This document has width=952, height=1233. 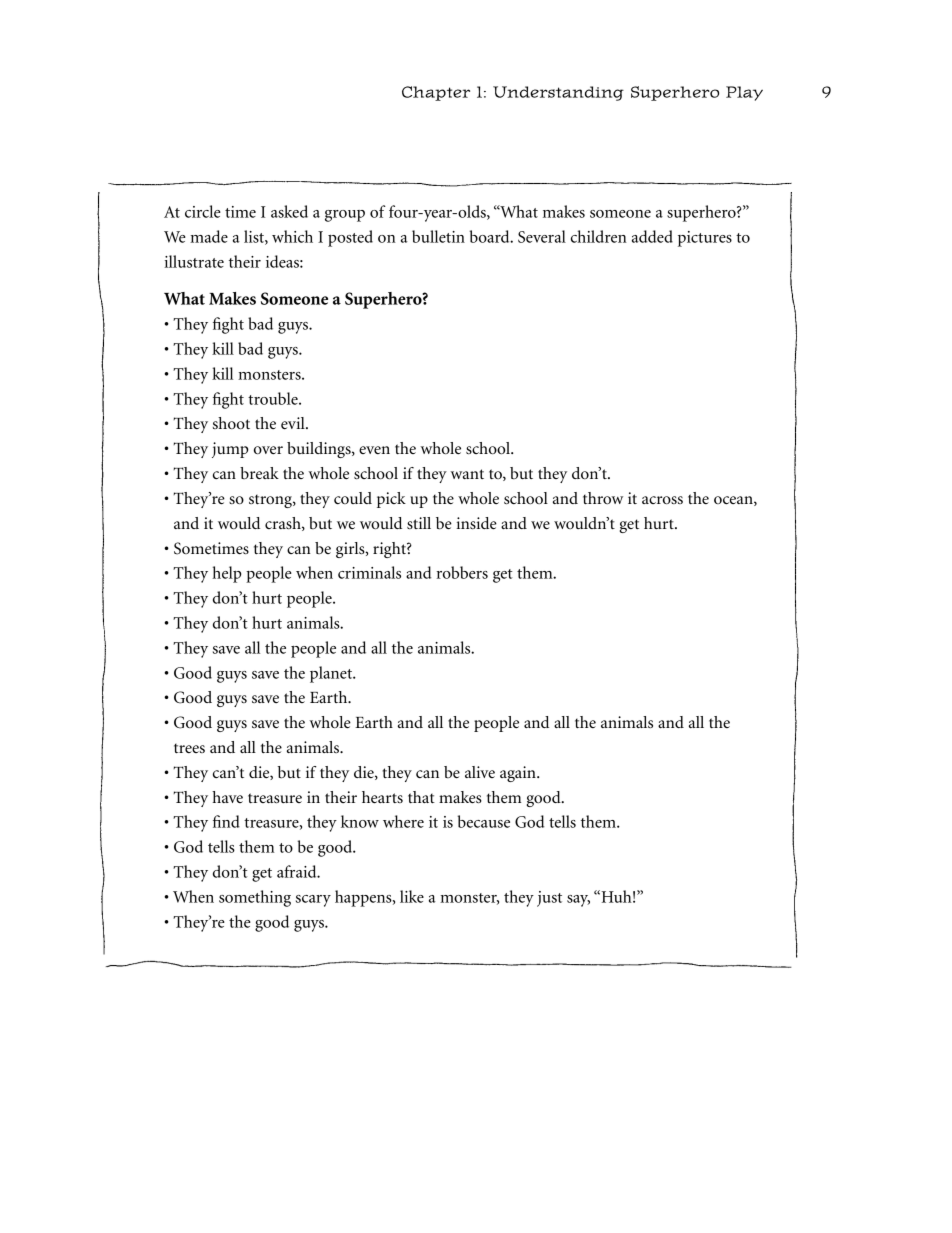 What do you see at coordinates (255, 898) in the document?
I see `something` at bounding box center [255, 898].
